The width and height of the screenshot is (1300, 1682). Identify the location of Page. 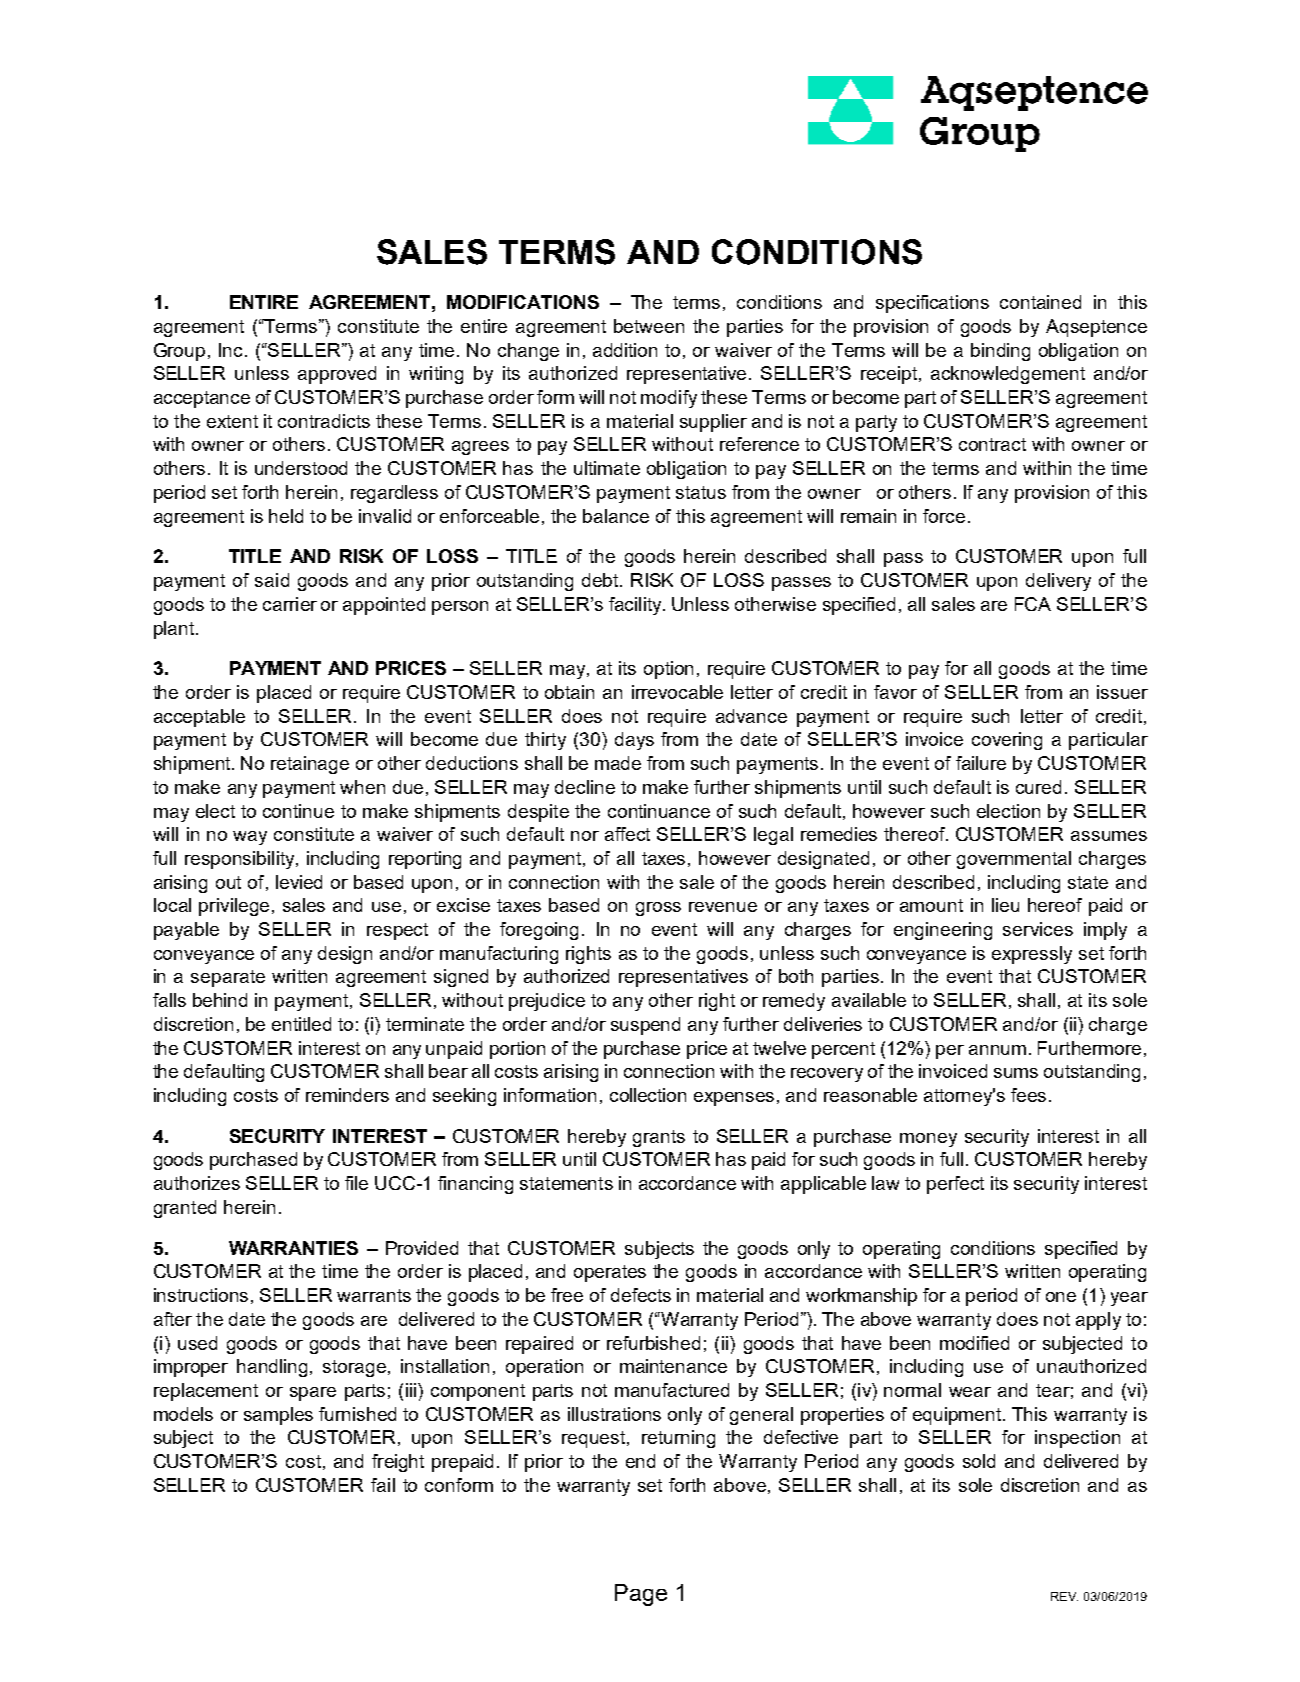
(641, 1595).
